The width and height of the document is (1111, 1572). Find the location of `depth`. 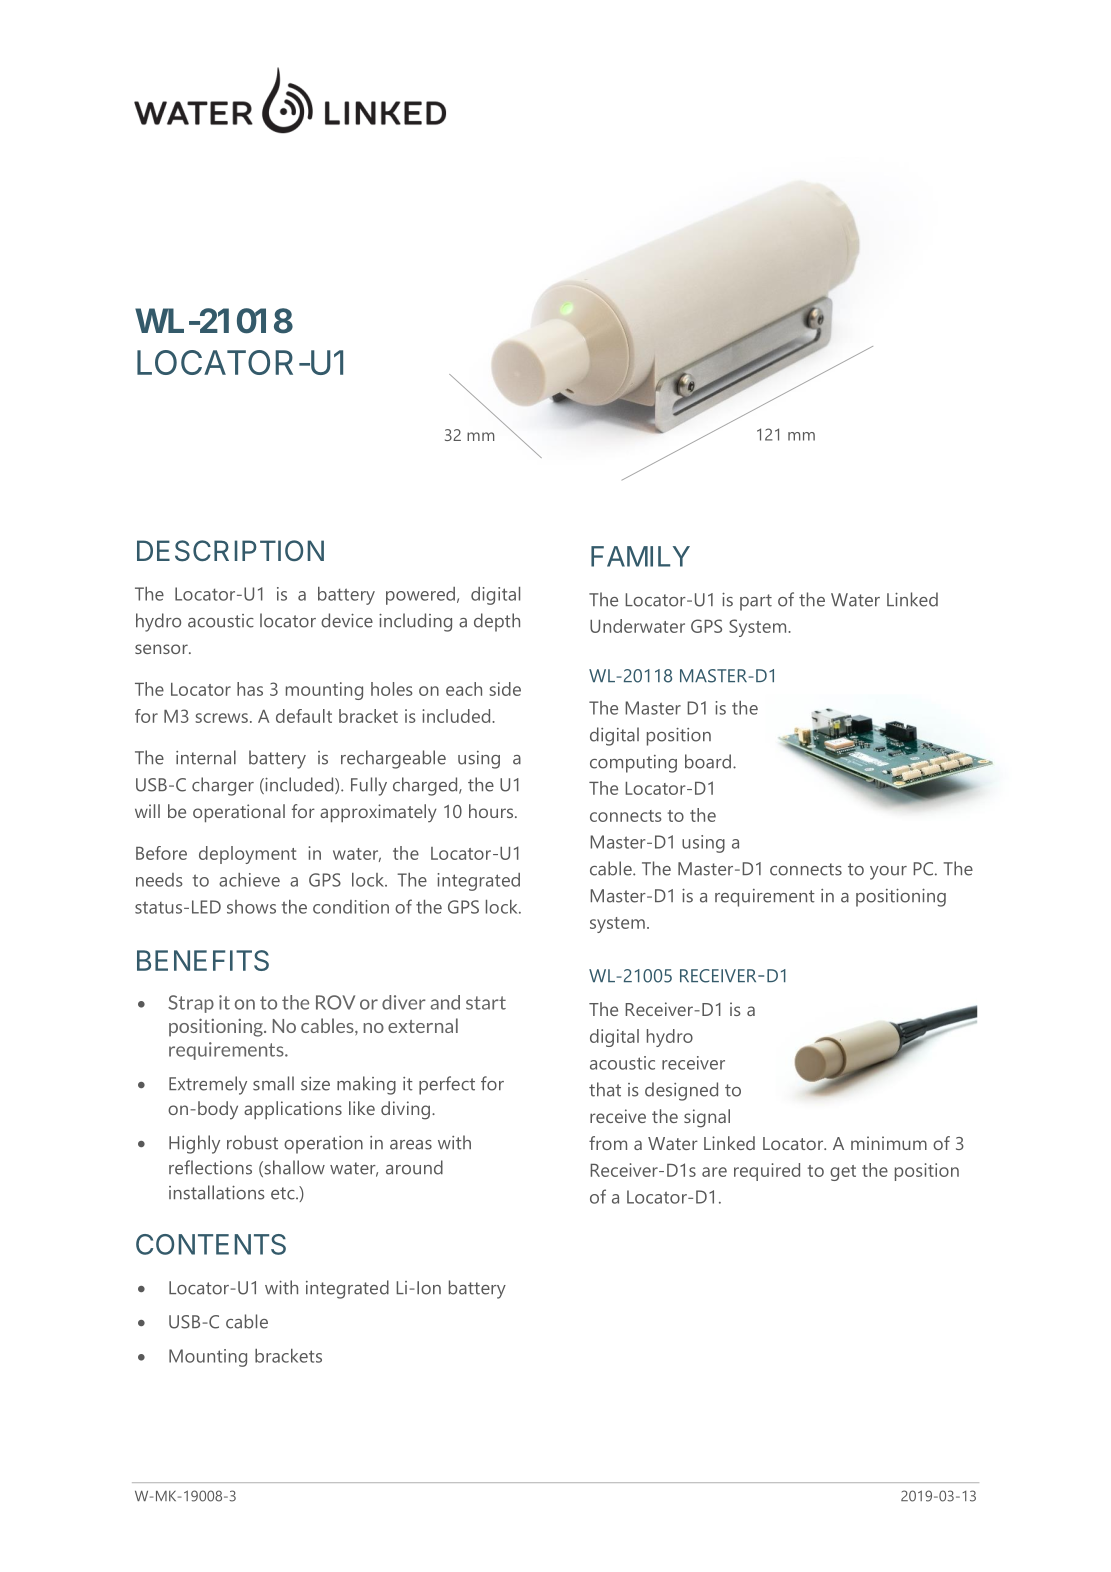

depth is located at coordinates (497, 622).
